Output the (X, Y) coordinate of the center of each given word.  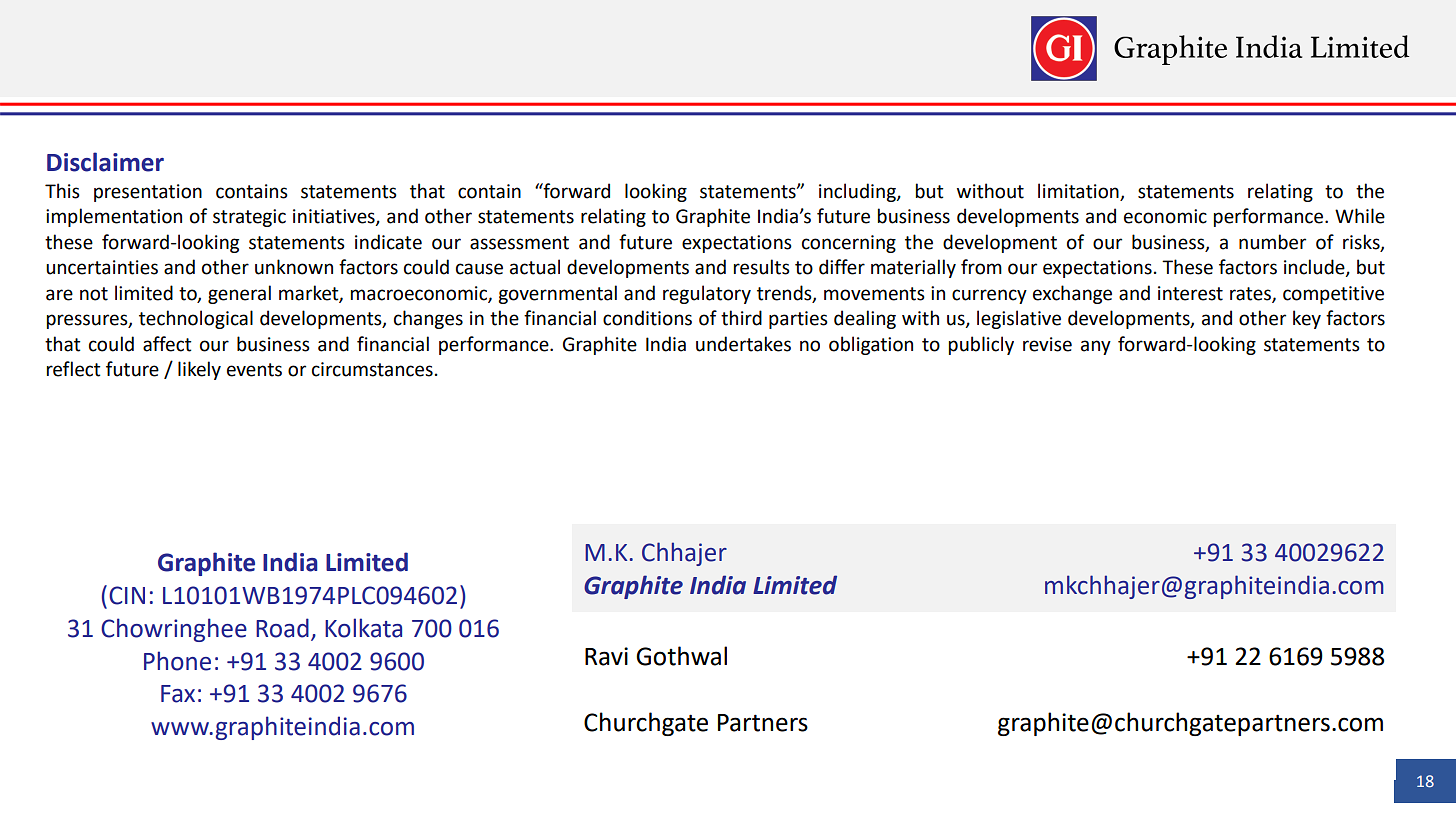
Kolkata (363, 628)
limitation (1078, 191)
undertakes (743, 344)
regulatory (707, 294)
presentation (148, 193)
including (858, 192)
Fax (178, 694)
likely (199, 370)
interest (1190, 293)
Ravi (606, 656)
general (239, 294)
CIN (127, 595)
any (1096, 347)
